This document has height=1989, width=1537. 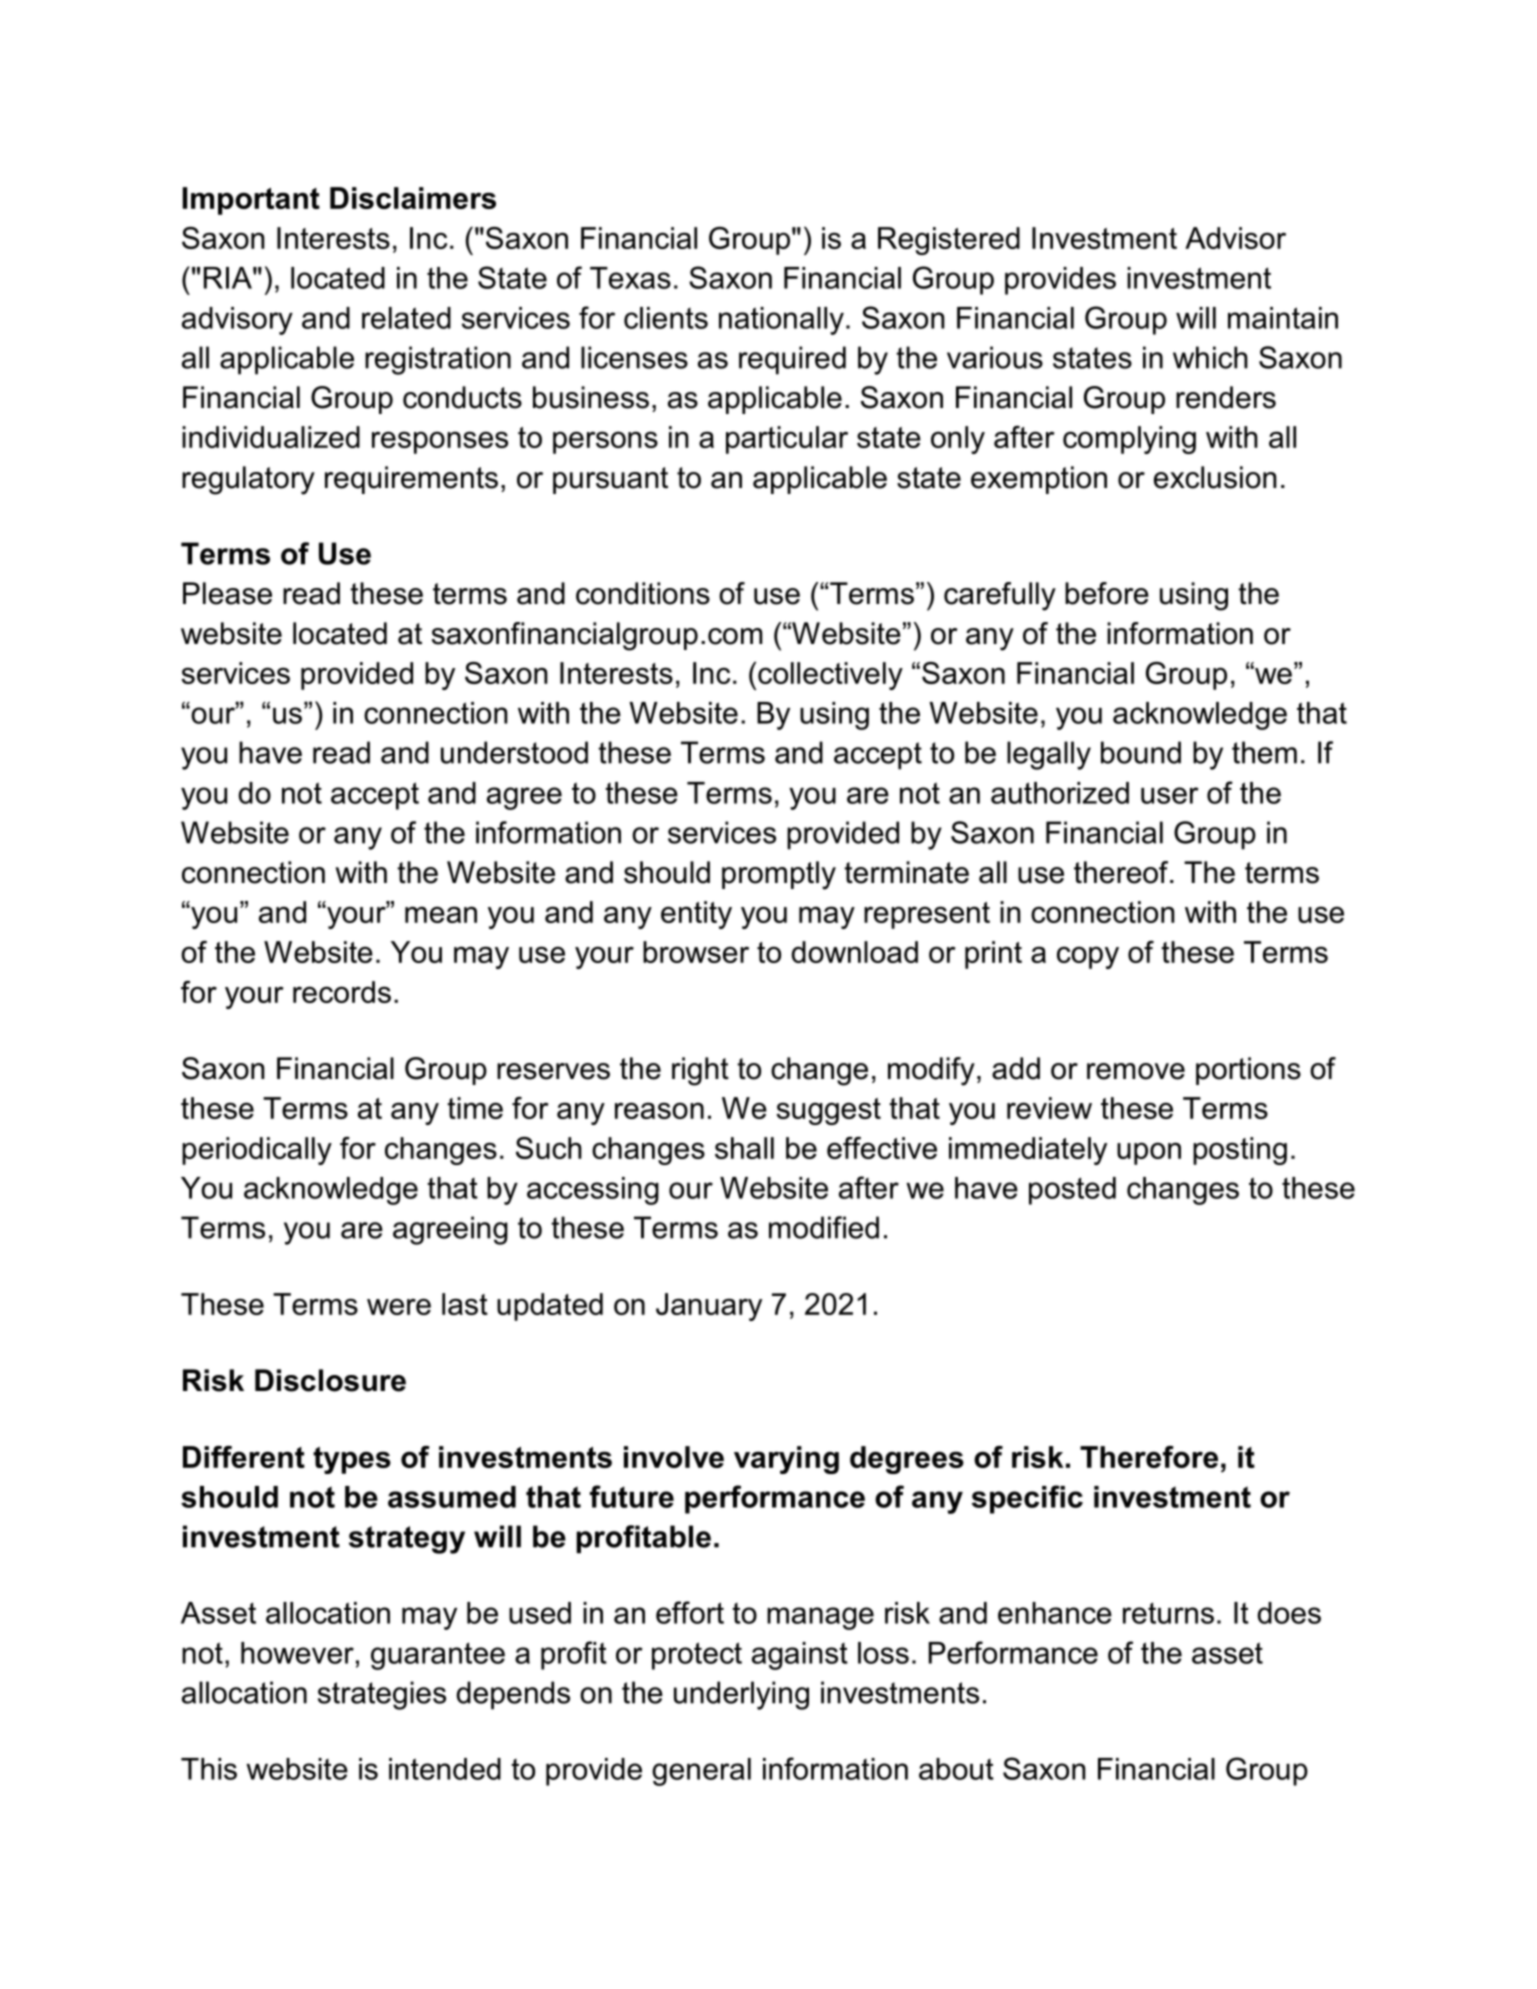 I want to click on records, so click(x=342, y=992).
